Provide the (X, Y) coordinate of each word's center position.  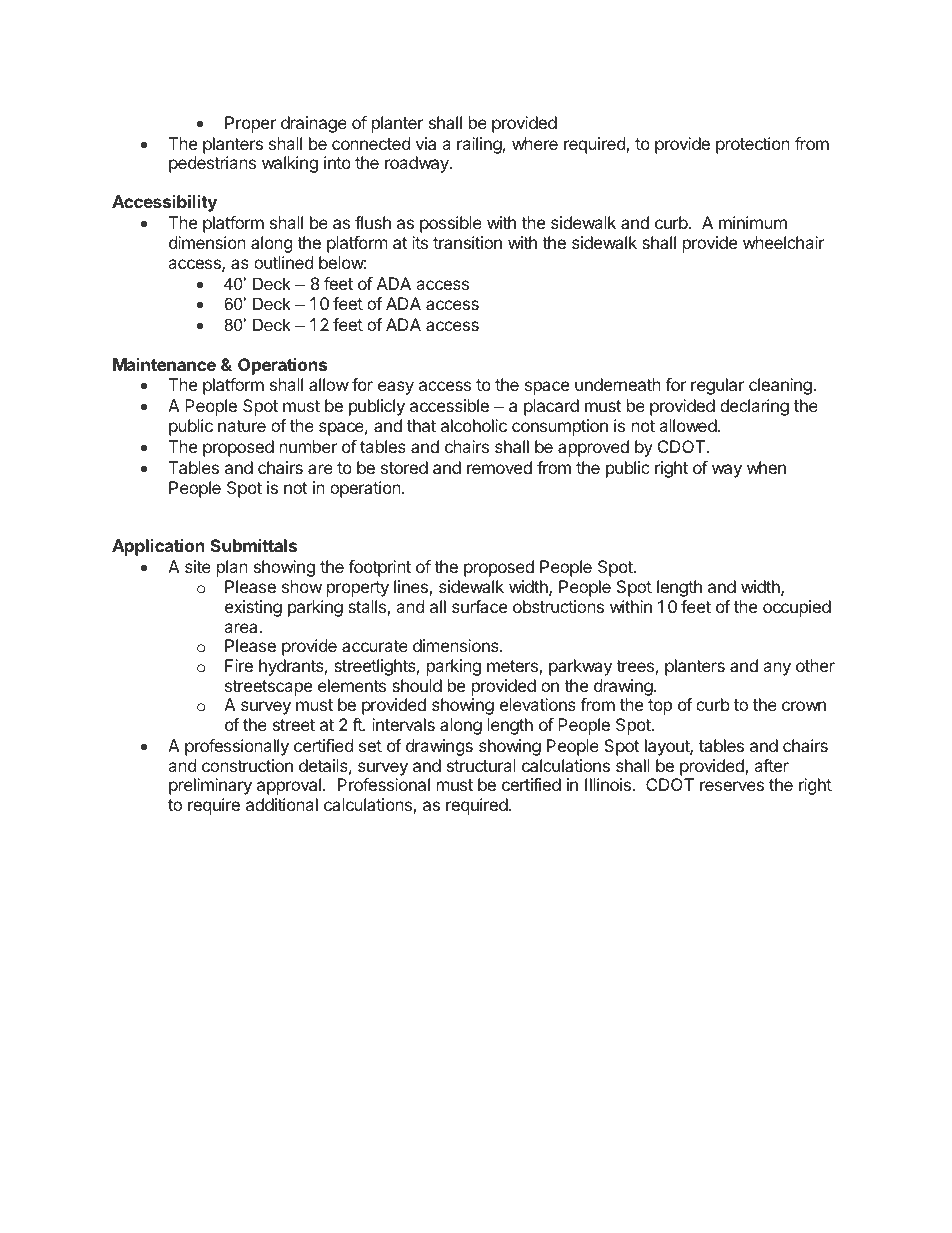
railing (479, 145)
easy (396, 388)
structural (481, 765)
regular (717, 386)
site (198, 566)
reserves (732, 786)
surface (479, 606)
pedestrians (212, 164)
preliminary (210, 786)
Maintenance (164, 364)
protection (753, 145)
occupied (797, 608)
